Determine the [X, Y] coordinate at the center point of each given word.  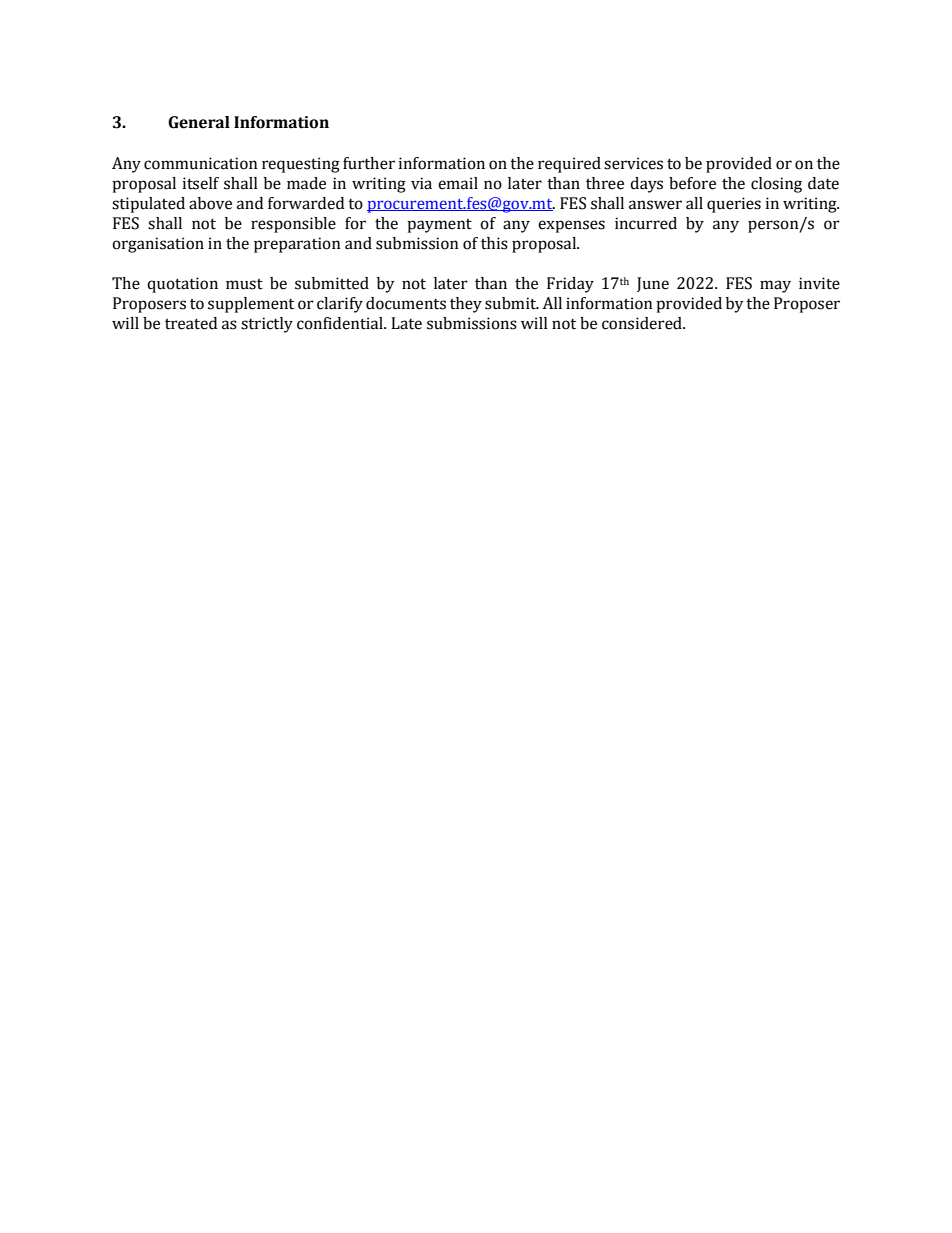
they [466, 305]
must [244, 284]
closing [776, 185]
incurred [646, 223]
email [458, 183]
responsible [293, 225]
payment [439, 226]
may [775, 286]
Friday [570, 285]
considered [643, 323]
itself [201, 183]
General [199, 122]
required [569, 165]
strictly [267, 325]
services [633, 163]
